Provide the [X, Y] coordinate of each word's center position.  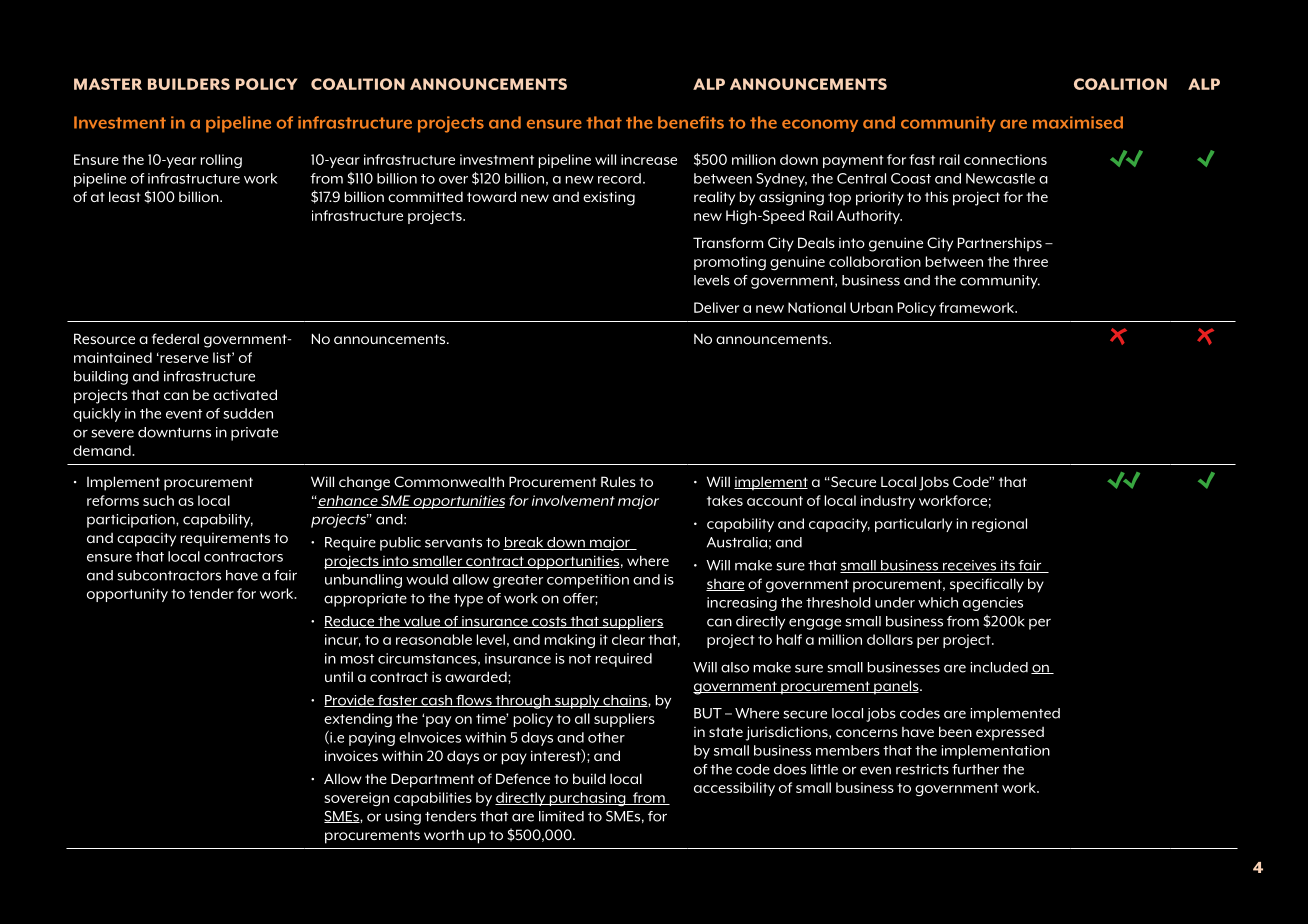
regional [999, 525]
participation [132, 521]
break [524, 543]
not [580, 659]
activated [245, 394]
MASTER [108, 84]
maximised [1078, 122]
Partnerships [1000, 244]
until [339, 676]
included [999, 667]
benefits [691, 122]
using [403, 818]
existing [609, 198]
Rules [618, 481]
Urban [871, 307]
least [125, 196]
